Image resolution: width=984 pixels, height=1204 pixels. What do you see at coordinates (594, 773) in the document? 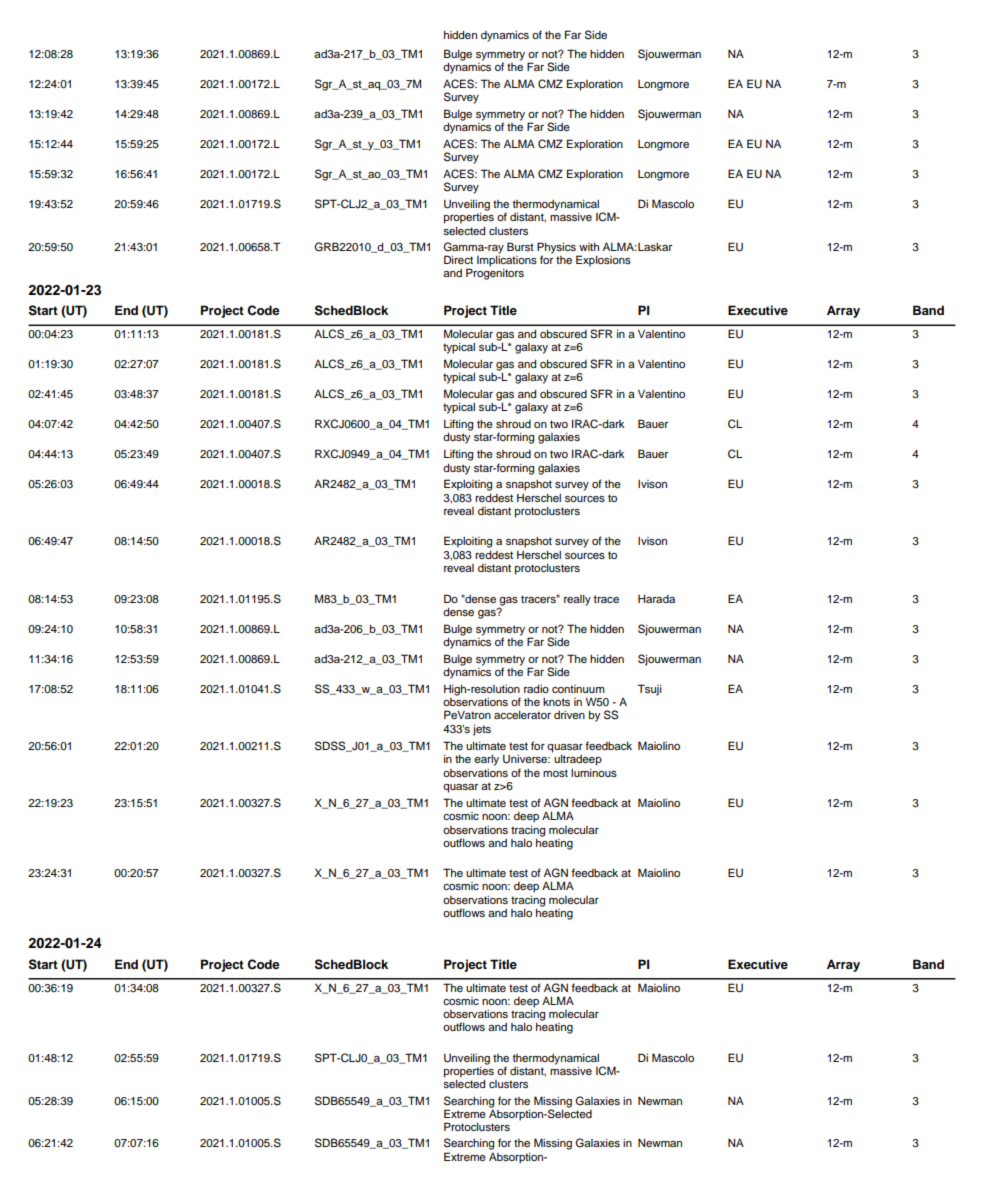
I see `luminous` at bounding box center [594, 773].
